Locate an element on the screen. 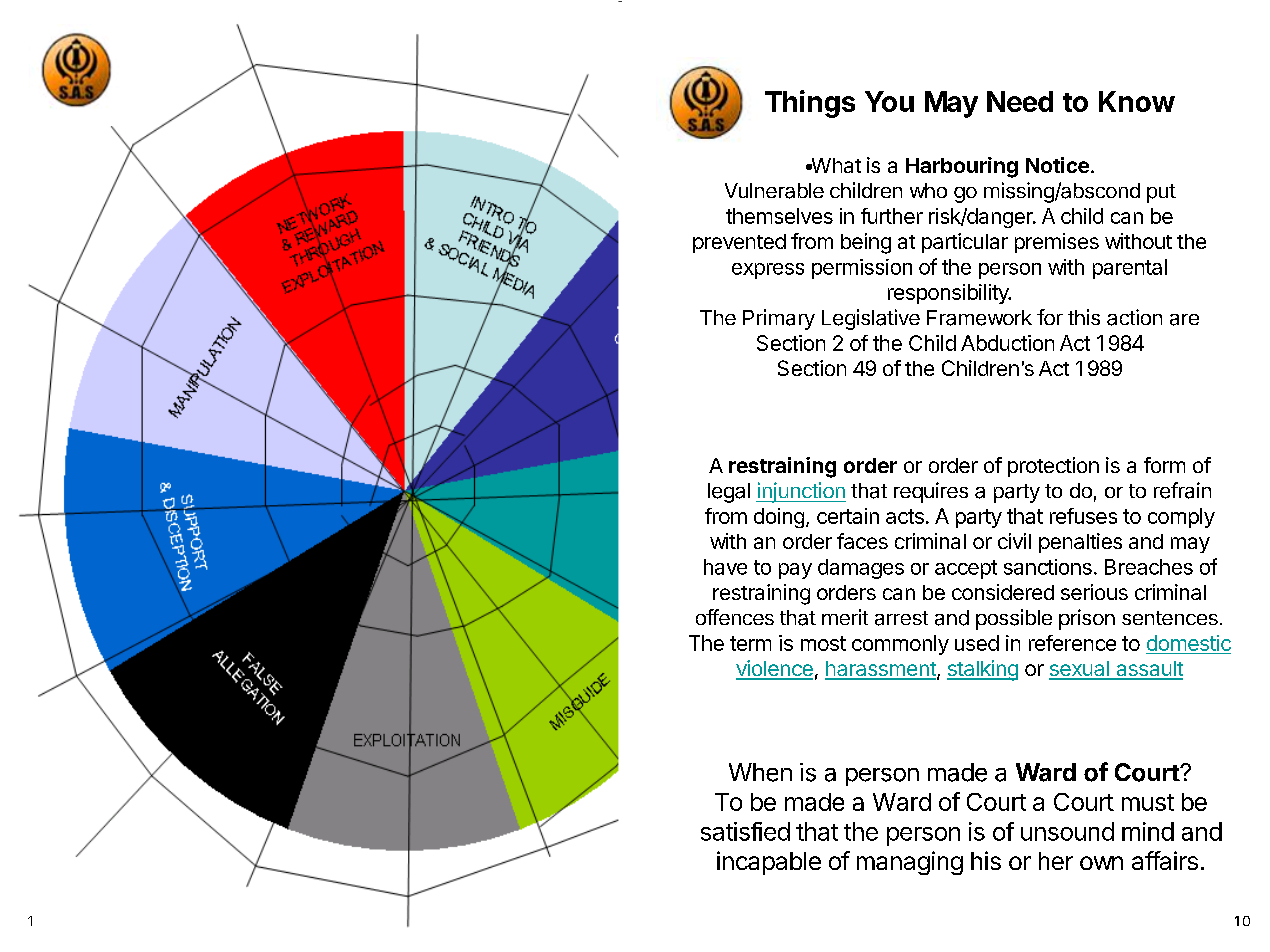 This screenshot has height=952, width=1270. responsibility is located at coordinates (949, 294).
